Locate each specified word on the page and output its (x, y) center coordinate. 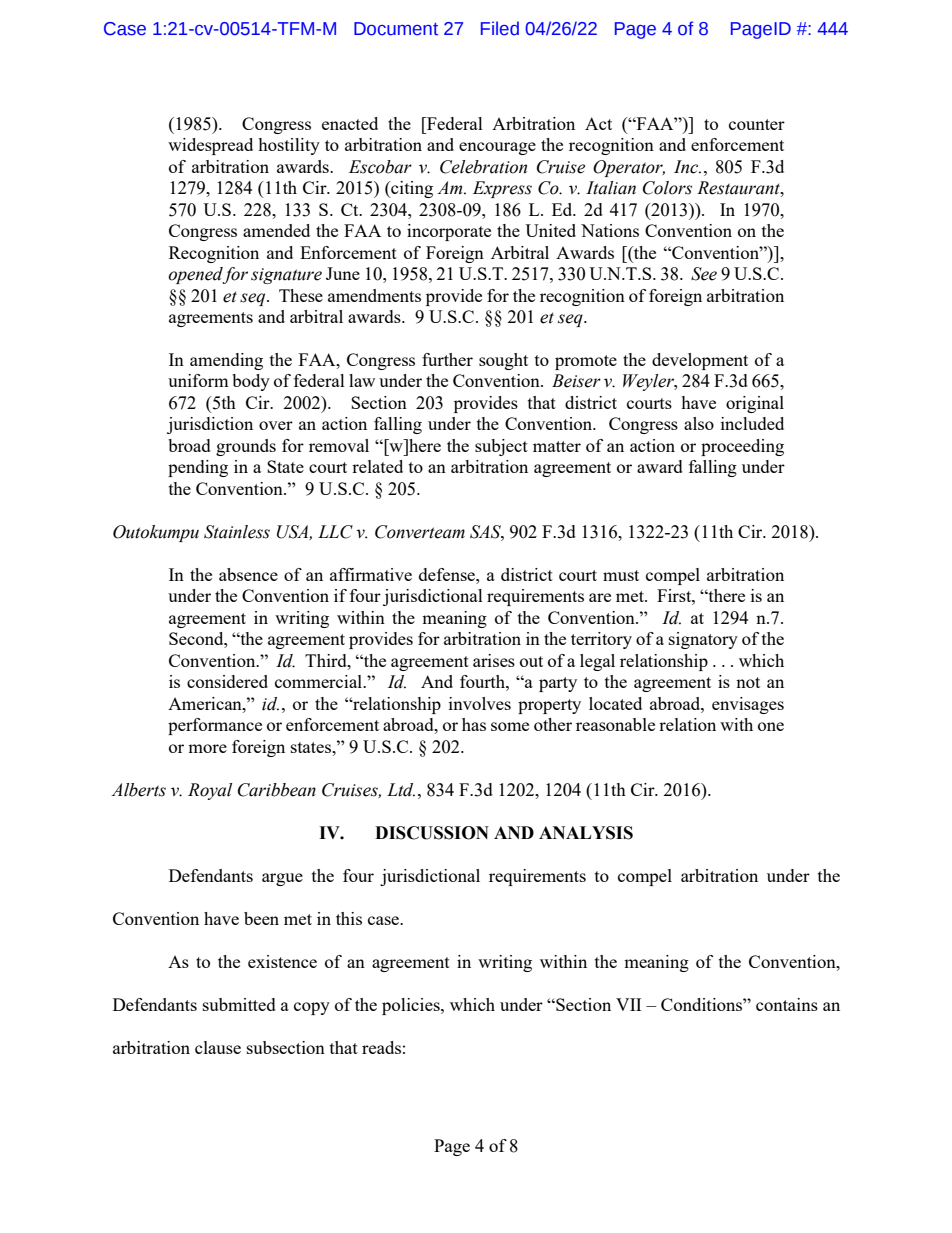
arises (494, 660)
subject (501, 447)
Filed (500, 28)
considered (227, 681)
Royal (210, 791)
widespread (210, 146)
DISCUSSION (432, 833)
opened (197, 275)
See (704, 274)
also (699, 423)
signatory (703, 640)
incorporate (449, 232)
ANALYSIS (586, 833)
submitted (239, 1004)
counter (757, 124)
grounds (246, 447)
